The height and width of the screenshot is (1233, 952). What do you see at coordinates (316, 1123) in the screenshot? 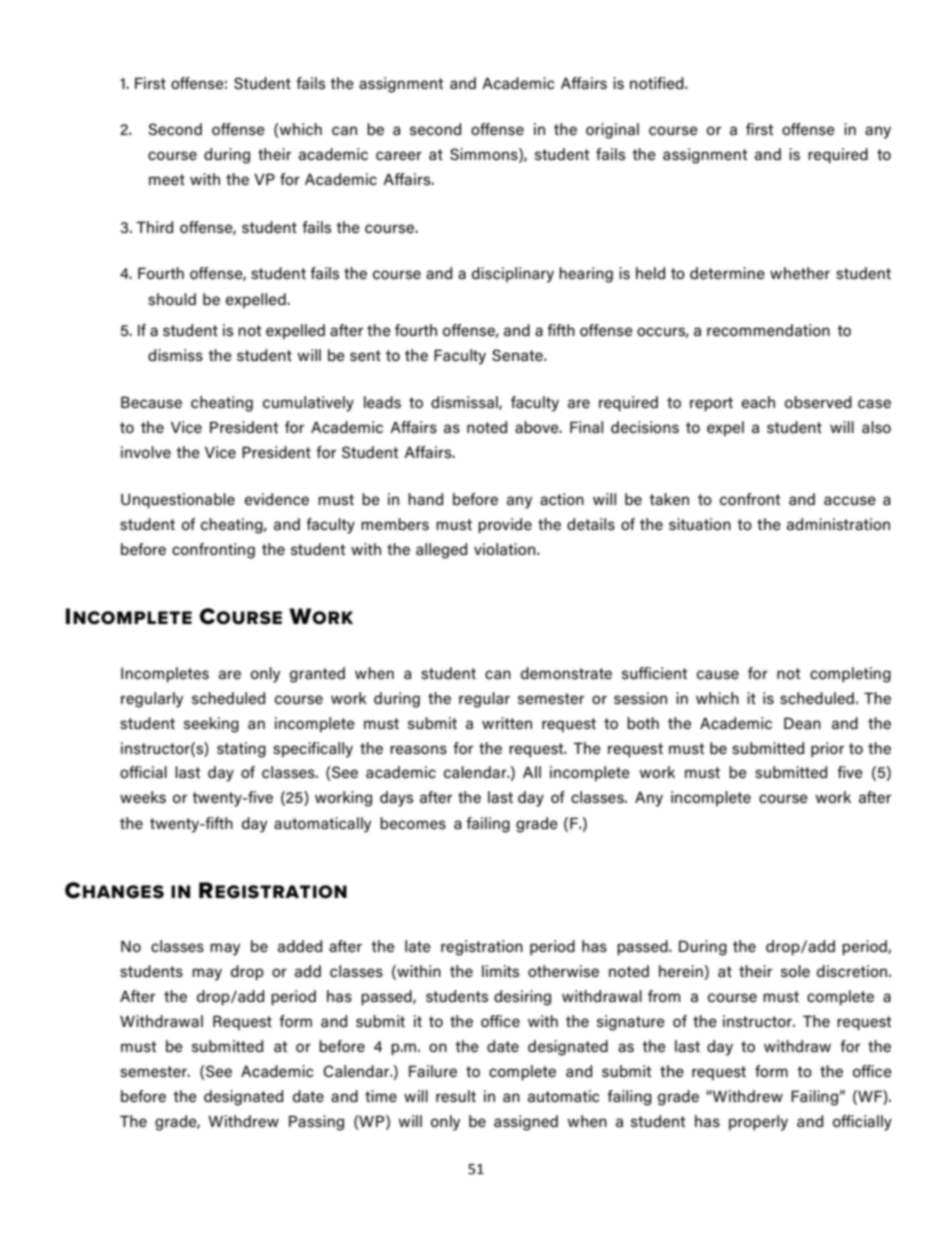
I see `Passing` at bounding box center [316, 1123].
